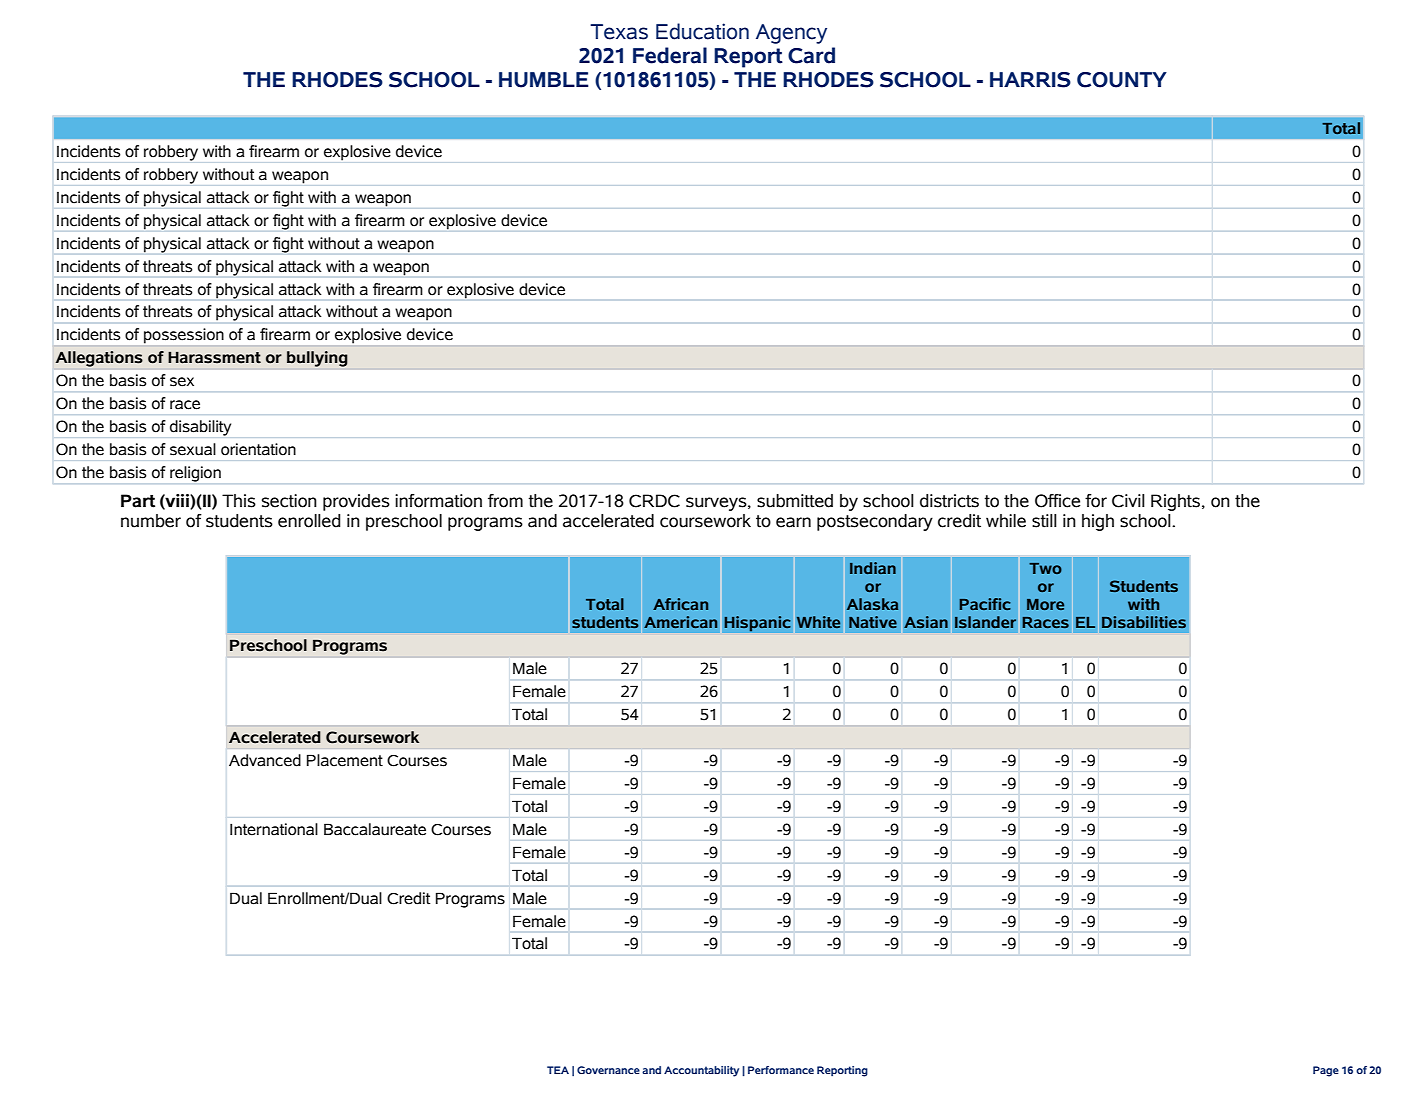 The image size is (1417, 1095). What do you see at coordinates (1098, 522) in the screenshot?
I see `high` at bounding box center [1098, 522].
